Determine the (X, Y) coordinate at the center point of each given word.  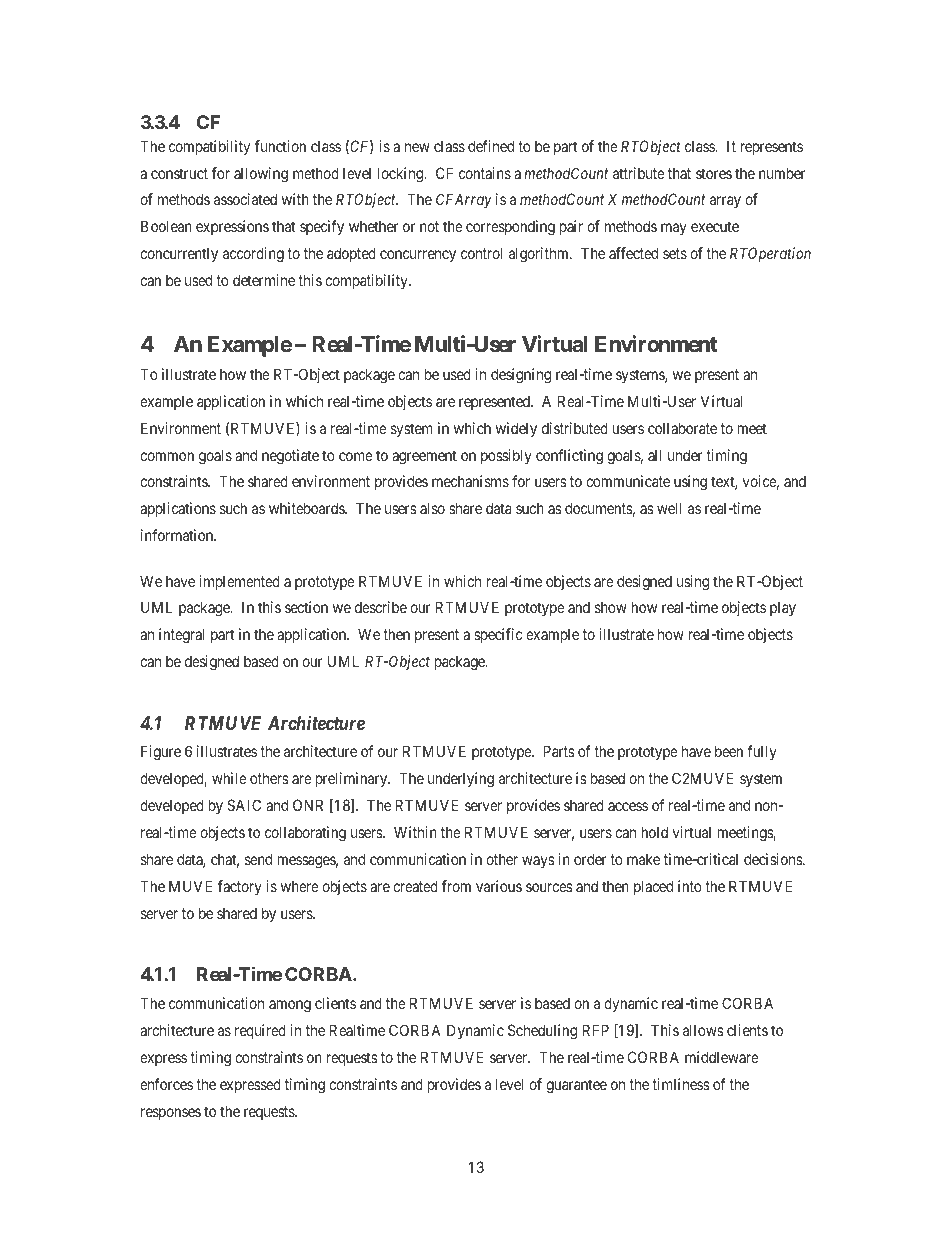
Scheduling (542, 1032)
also (432, 508)
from (456, 886)
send (258, 859)
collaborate (682, 428)
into (690, 886)
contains (485, 173)
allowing (261, 175)
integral (181, 636)
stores (714, 173)
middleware (722, 1057)
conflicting (569, 457)
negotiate (290, 457)
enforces (166, 1084)
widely (516, 429)
